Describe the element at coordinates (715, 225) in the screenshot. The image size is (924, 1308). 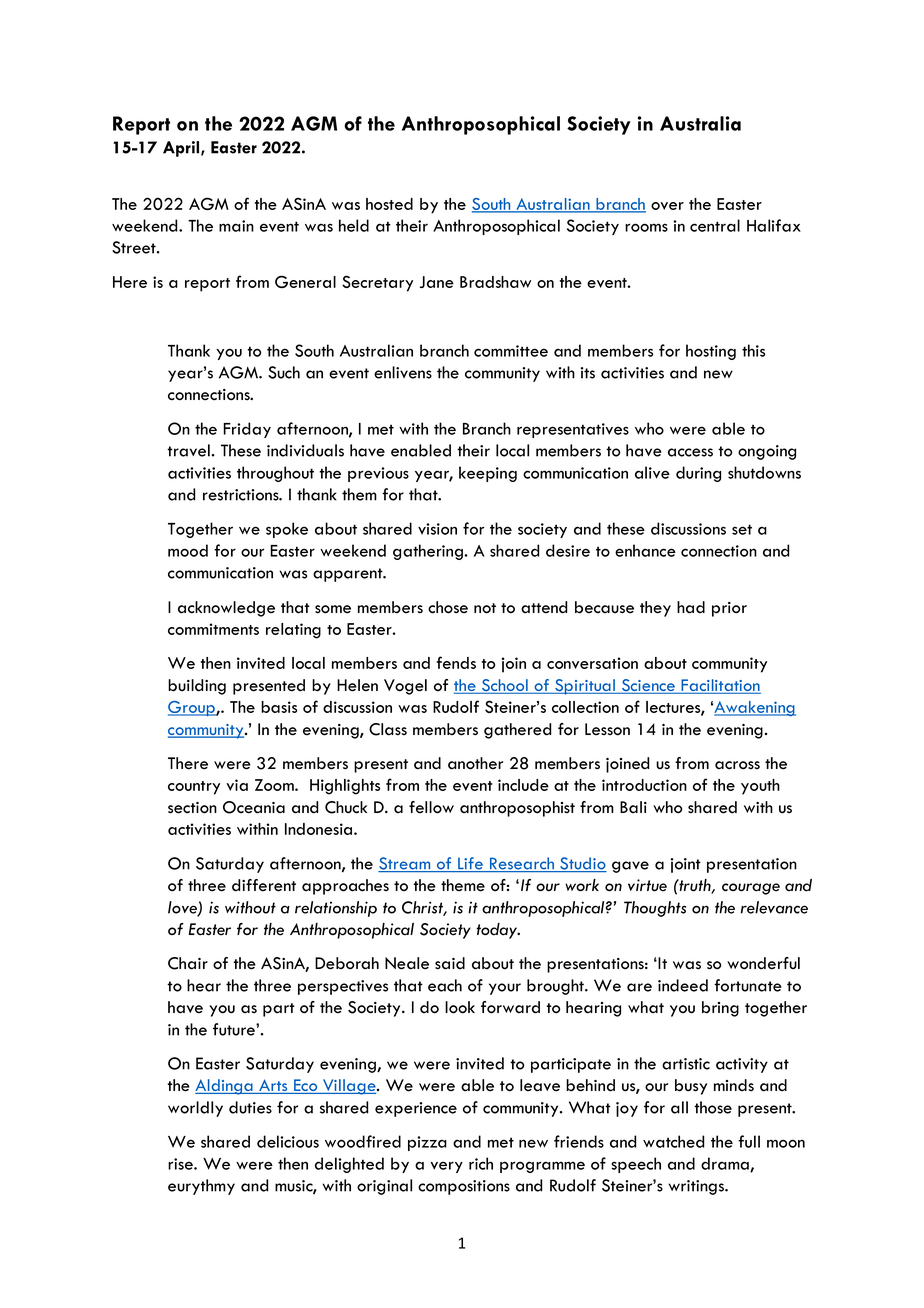
I see `central` at that location.
